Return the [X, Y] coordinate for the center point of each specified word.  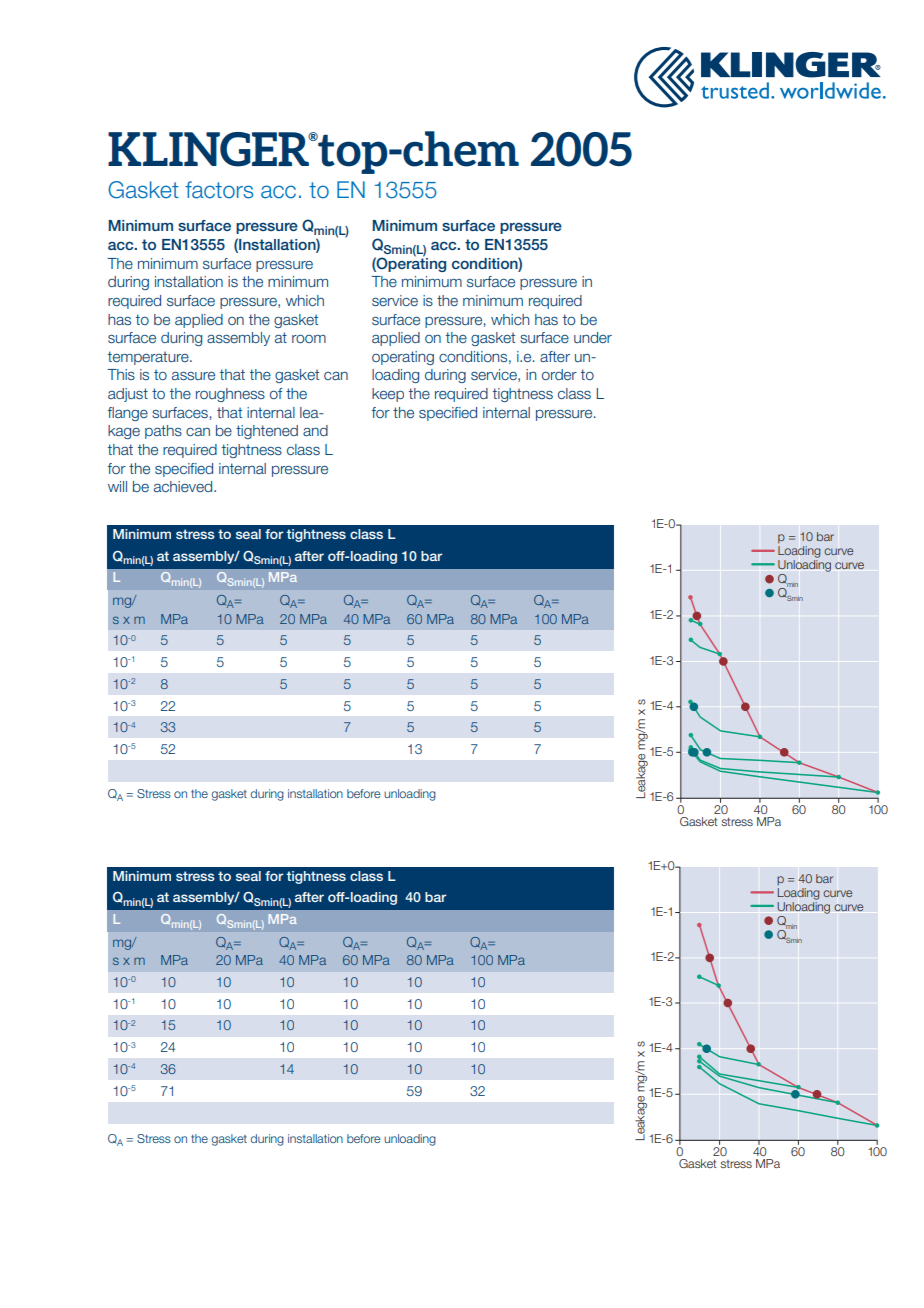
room [309, 339]
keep [388, 395]
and [315, 430]
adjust [128, 395]
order [559, 374]
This [121, 374]
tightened [267, 432]
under [593, 337]
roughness [230, 395]
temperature [149, 358]
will [117, 486]
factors [219, 190]
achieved [184, 486]
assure [193, 376]
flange [128, 414]
